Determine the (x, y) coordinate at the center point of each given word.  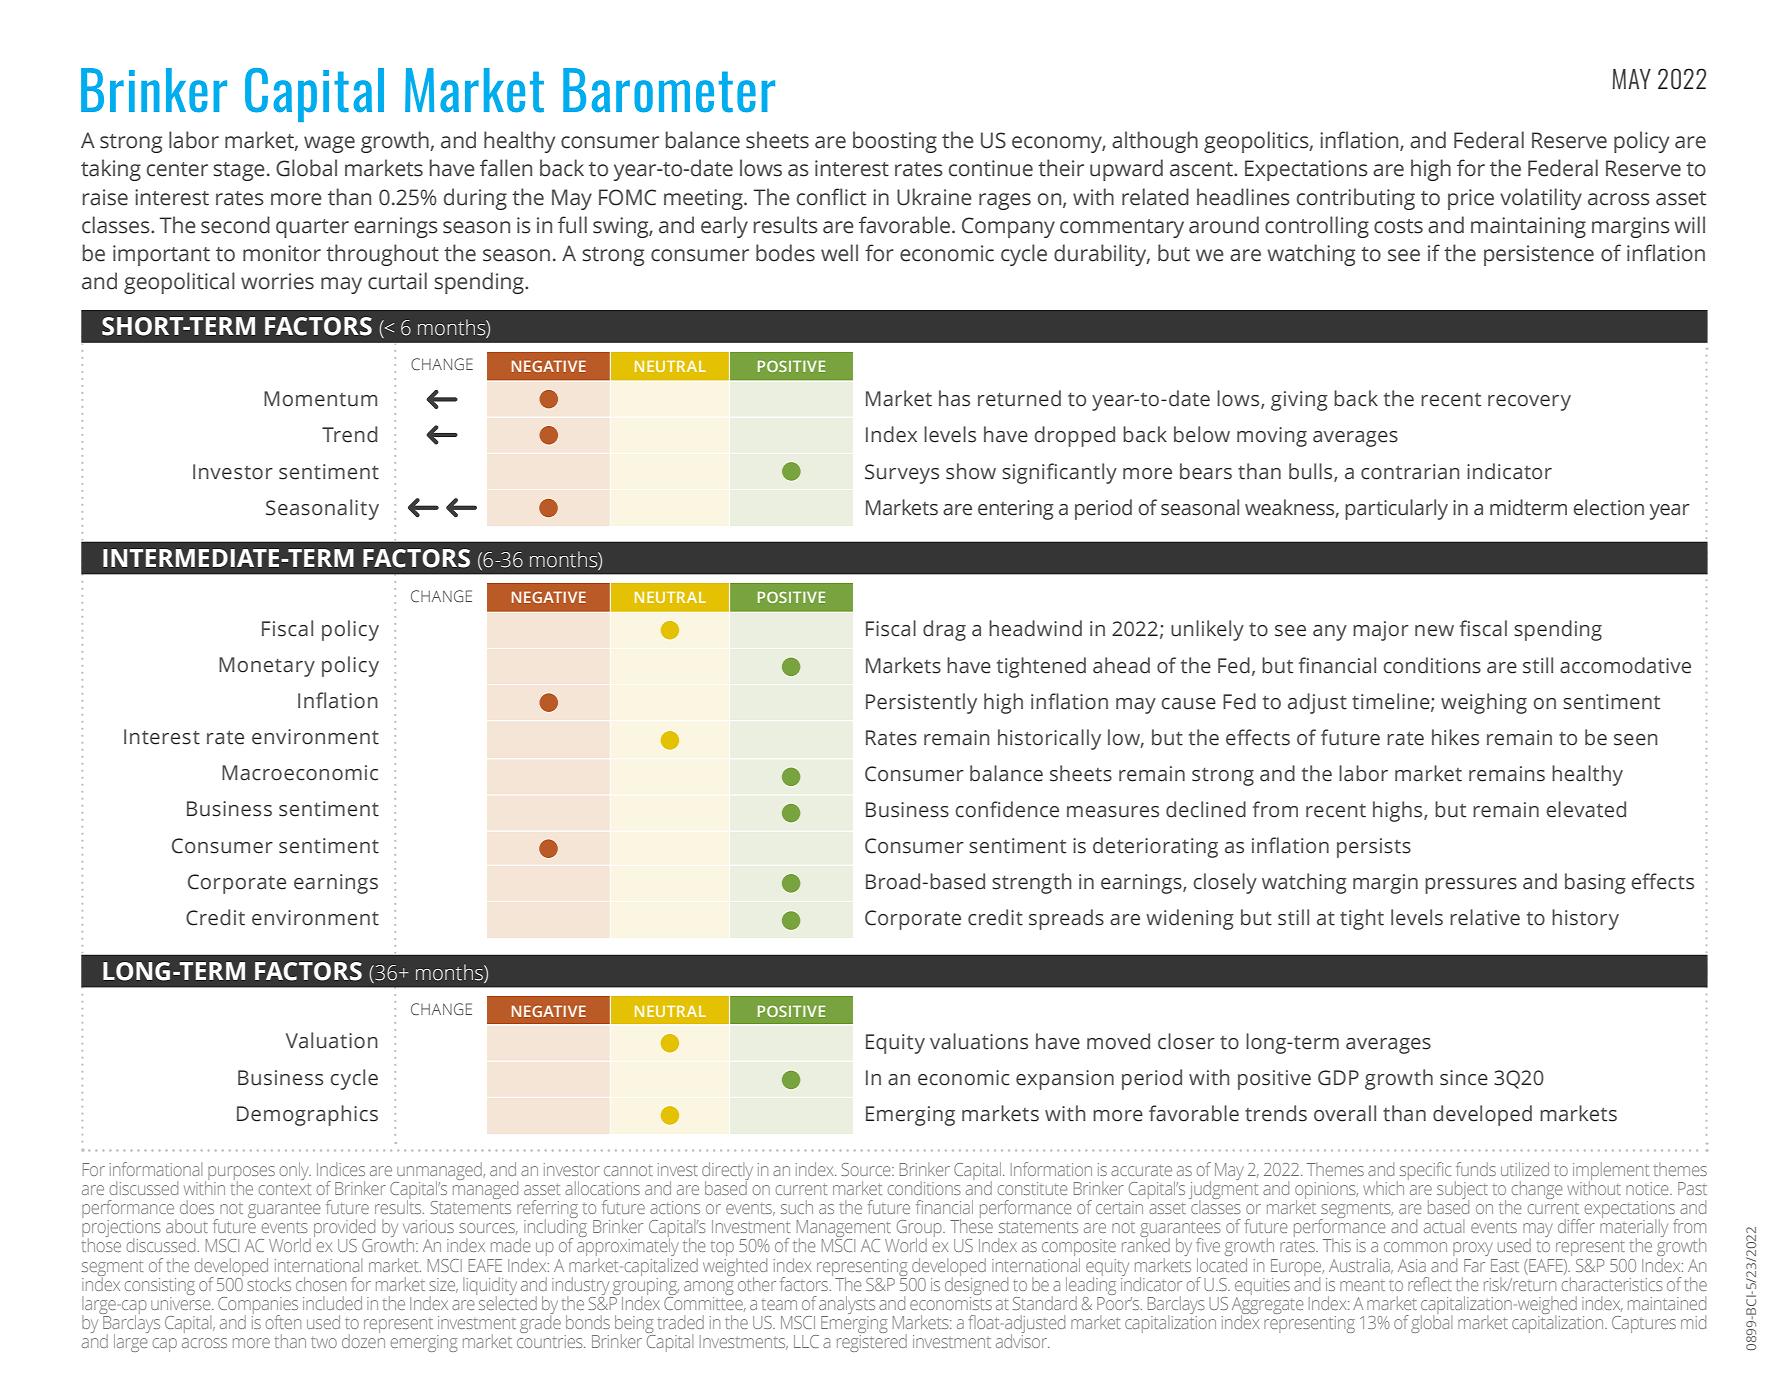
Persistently (921, 703)
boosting (895, 142)
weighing (1484, 703)
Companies (258, 1307)
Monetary (267, 667)
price (1471, 199)
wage (329, 144)
